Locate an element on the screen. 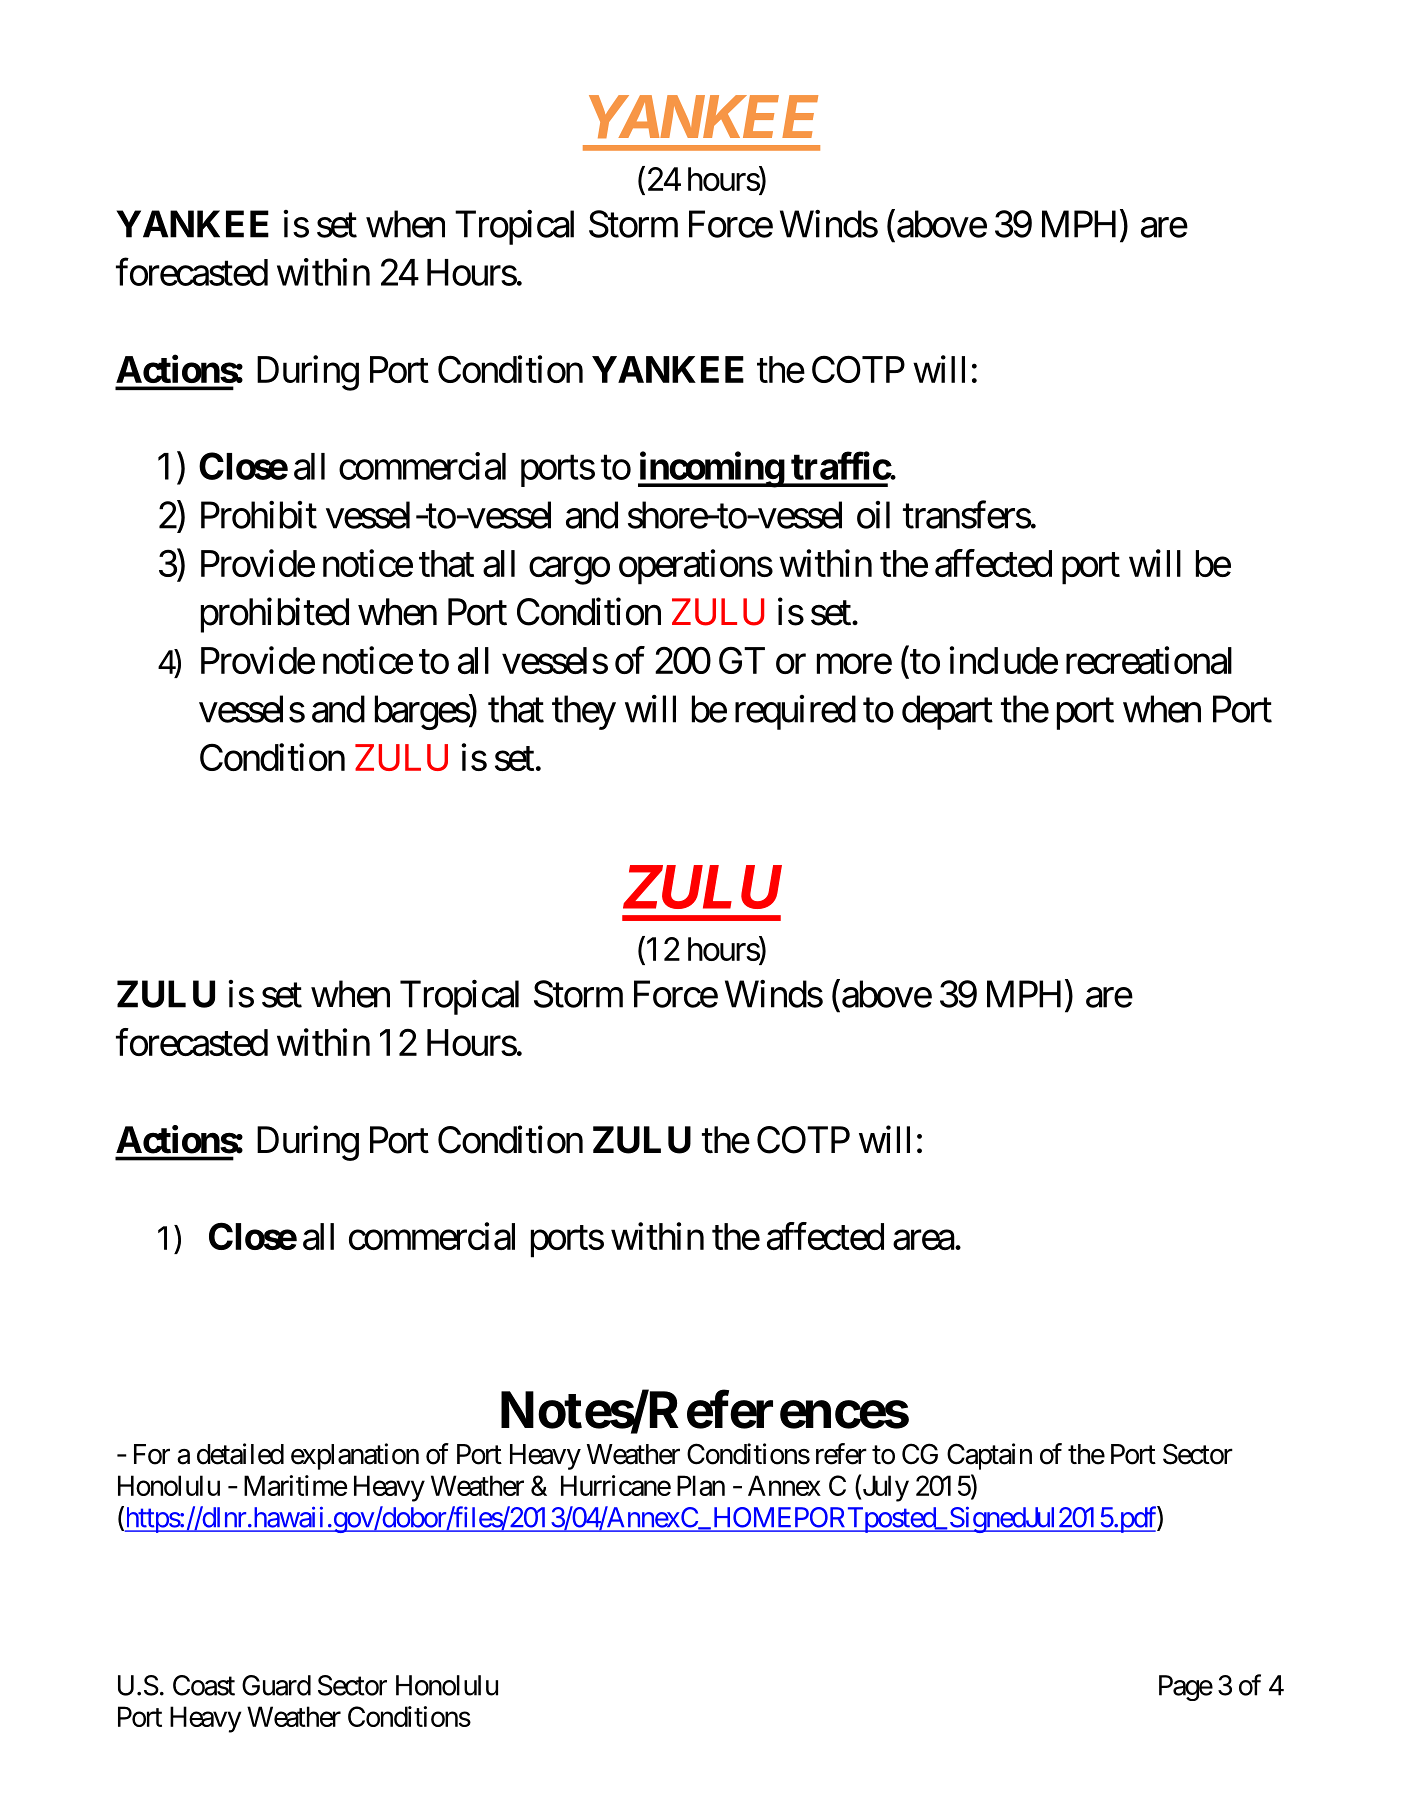 The height and width of the screenshot is (1816, 1403). oil is located at coordinates (873, 515).
